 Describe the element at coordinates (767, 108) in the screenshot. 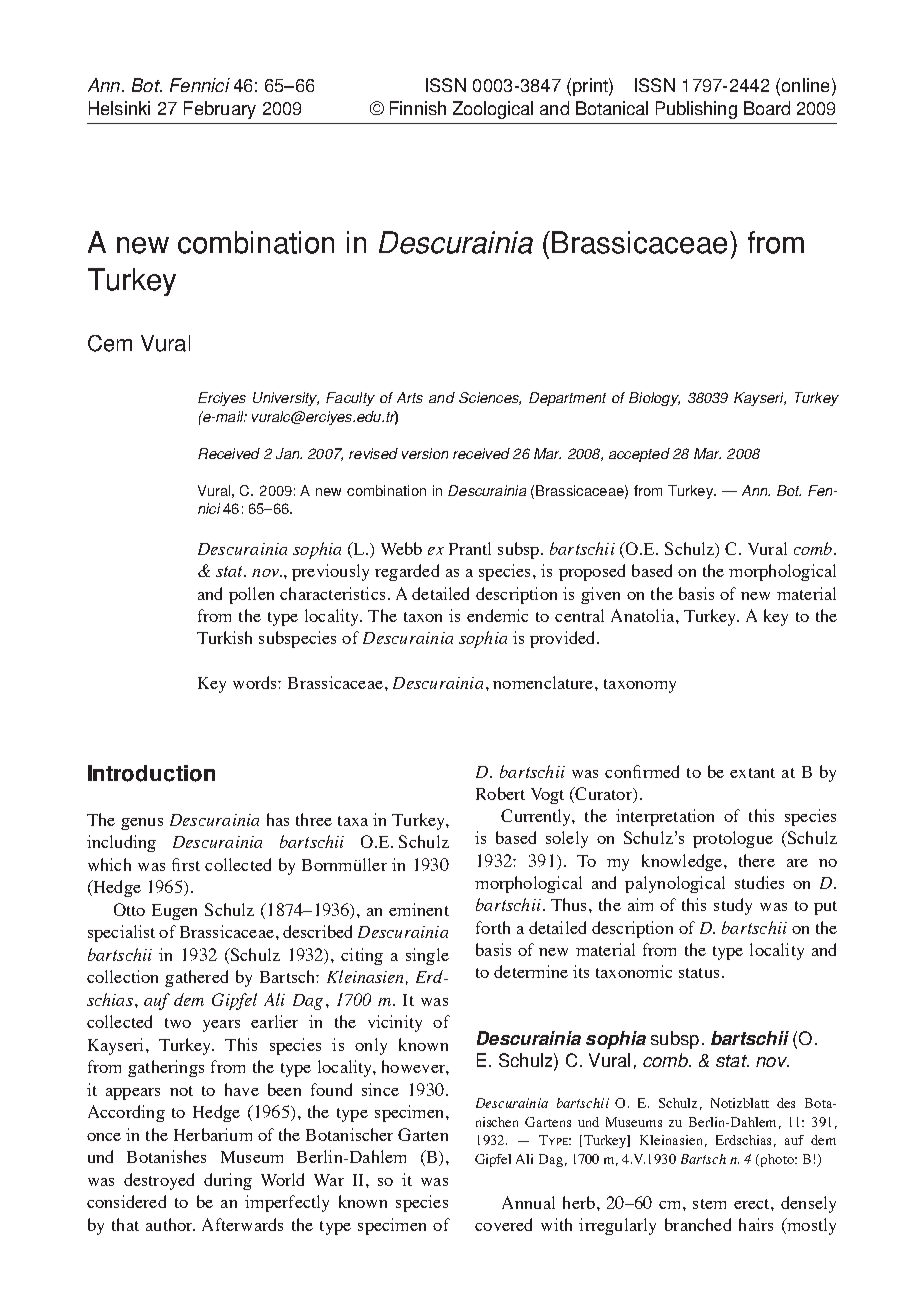

I see `Board` at that location.
